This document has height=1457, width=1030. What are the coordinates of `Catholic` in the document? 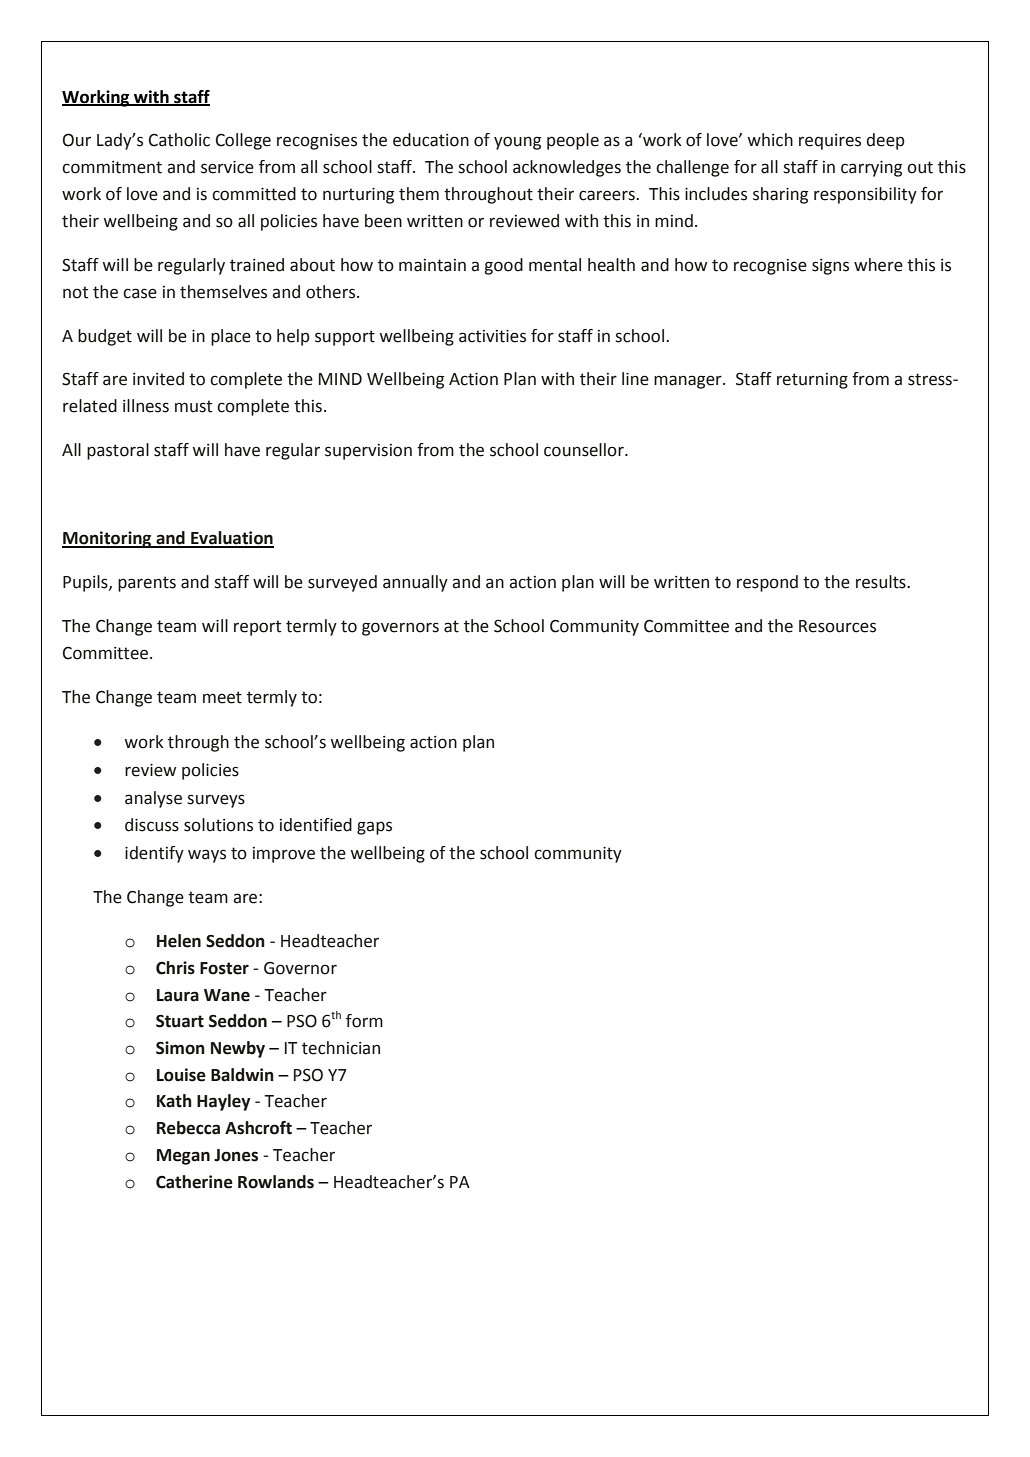 It's located at (179, 140).
